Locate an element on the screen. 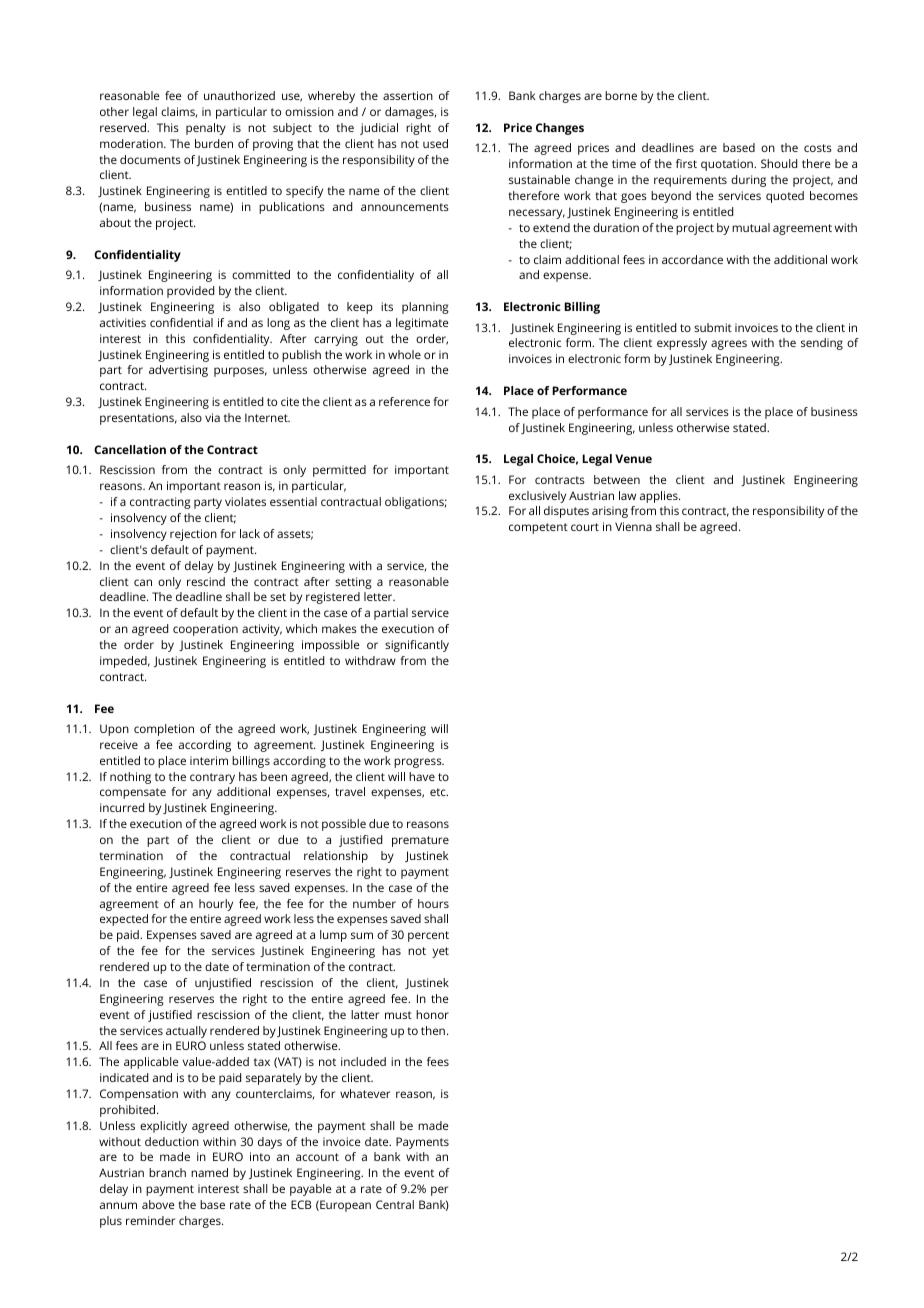 This screenshot has width=924, height=1308. used is located at coordinates (435, 143).
